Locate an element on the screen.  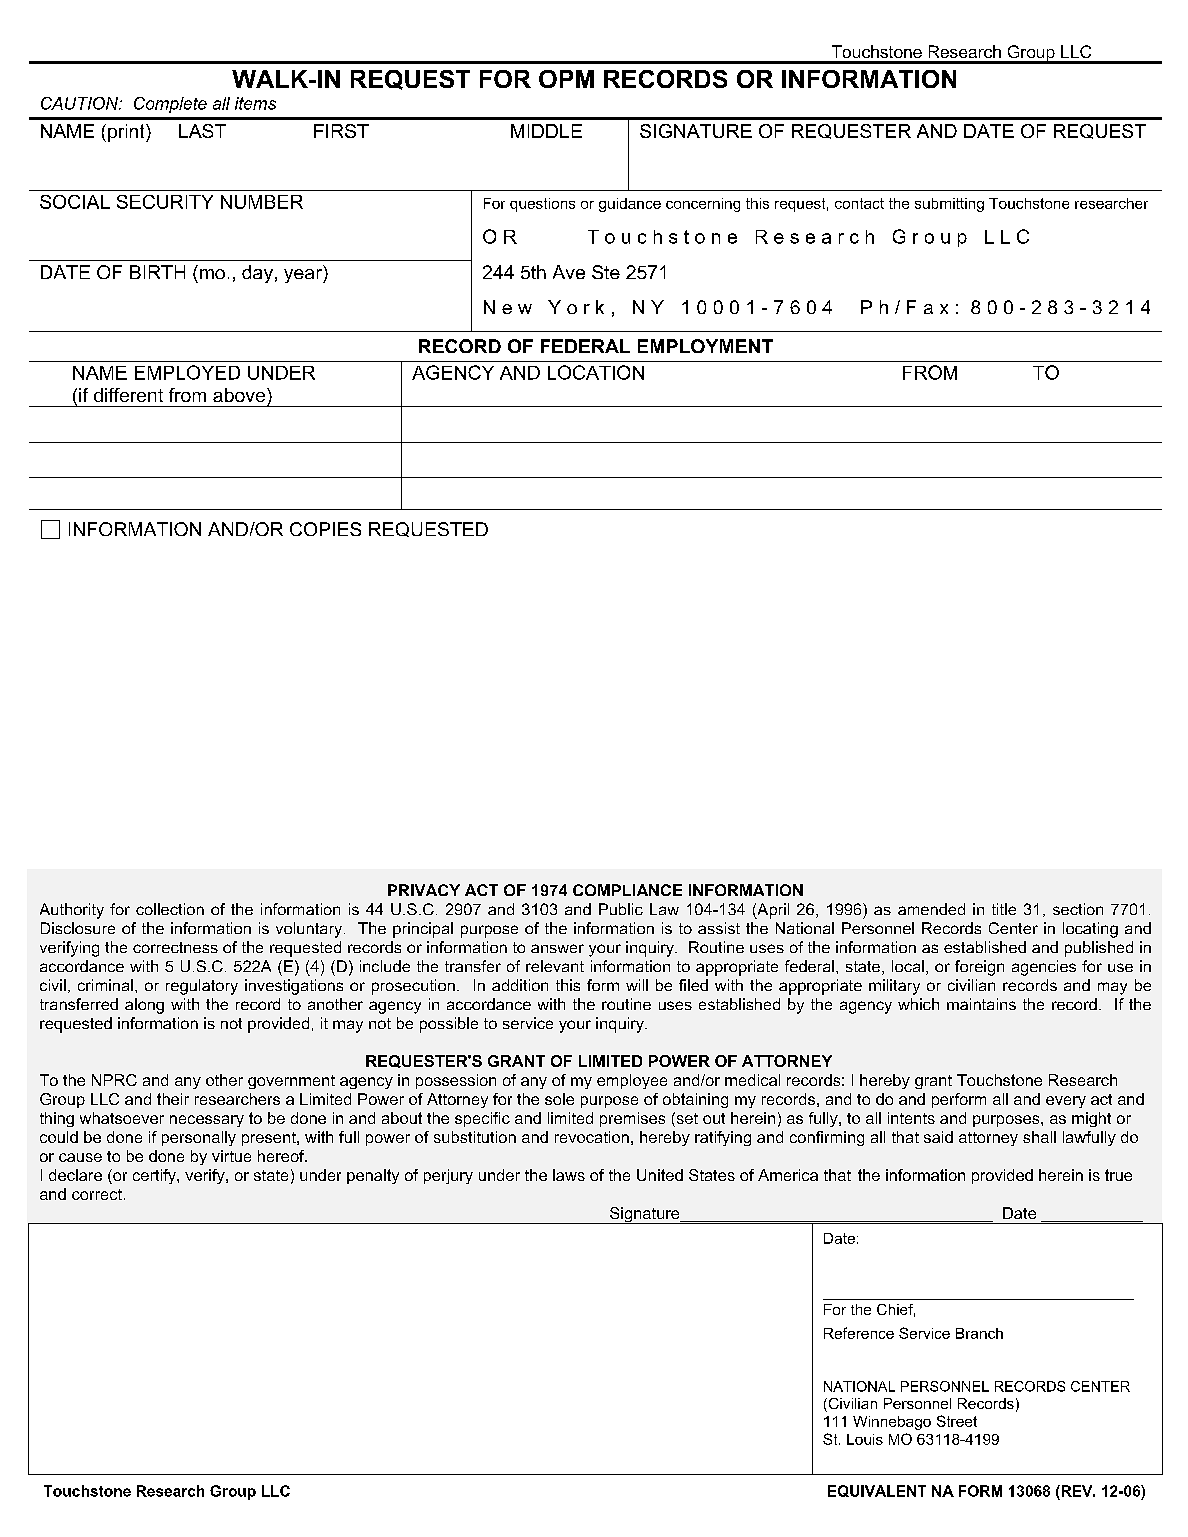
will is located at coordinates (637, 985).
